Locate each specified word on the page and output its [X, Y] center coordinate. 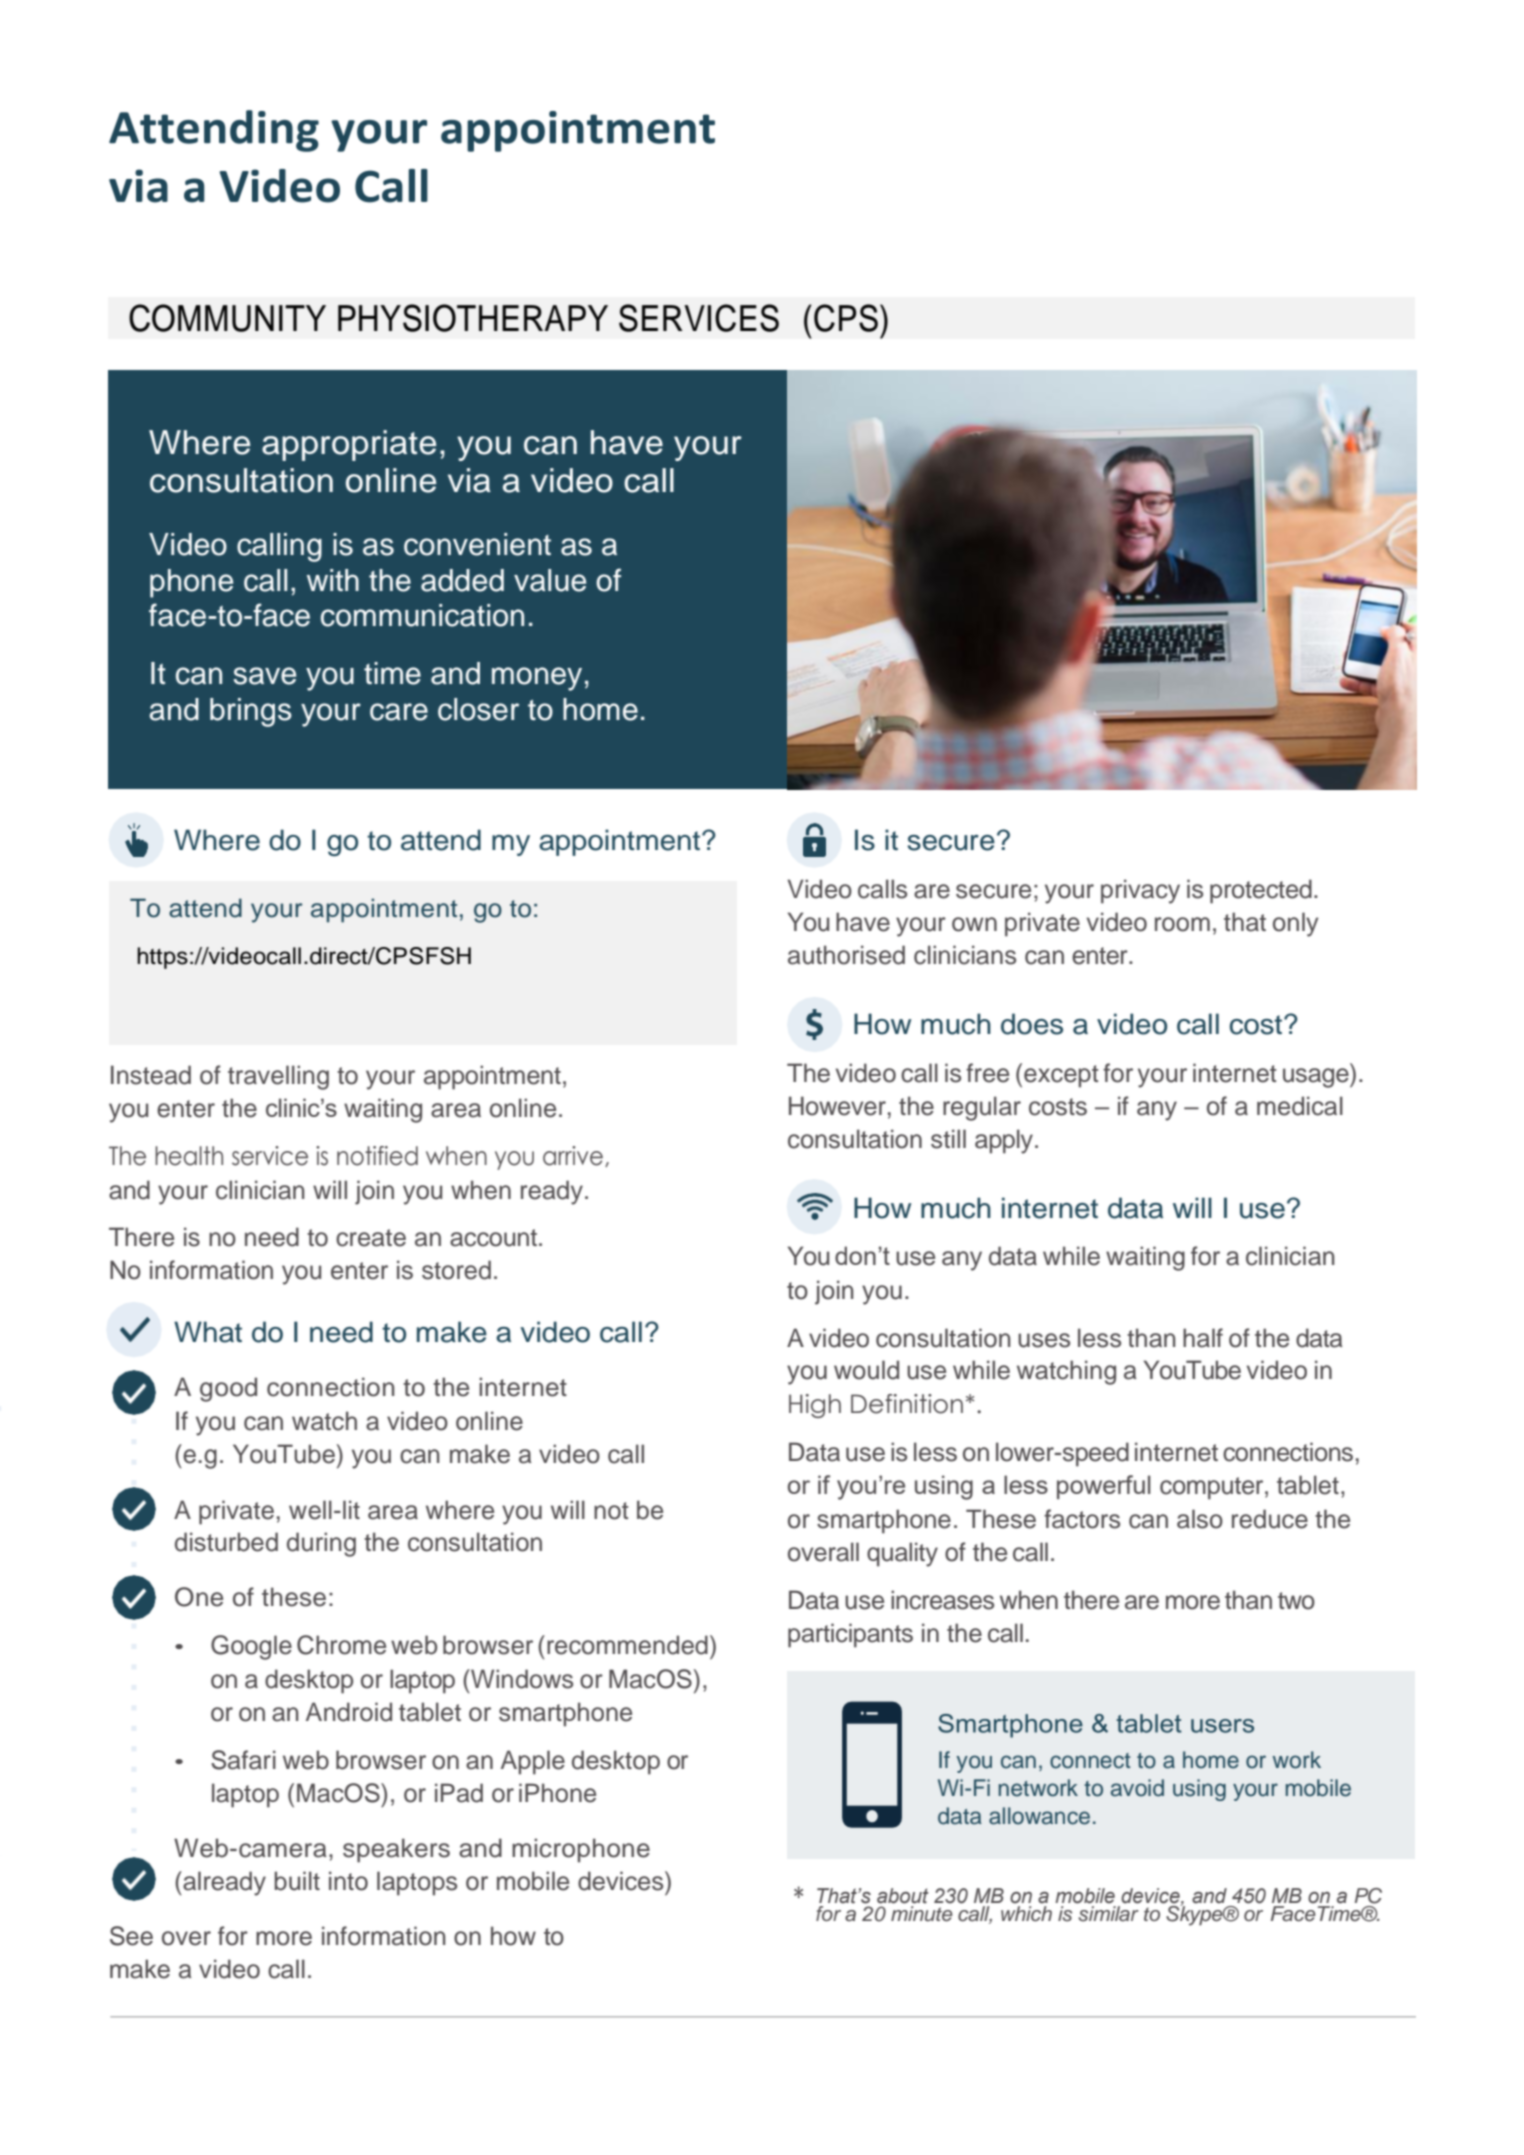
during [321, 1544]
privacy [1140, 891]
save [264, 676]
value [550, 580]
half [1203, 1338]
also [1200, 1519]
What [208, 1332]
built [297, 1881]
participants [850, 1635]
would [866, 1370]
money [537, 679]
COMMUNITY [227, 318]
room [1182, 924]
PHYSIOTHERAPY [473, 318]
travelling [278, 1077]
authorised [846, 955]
